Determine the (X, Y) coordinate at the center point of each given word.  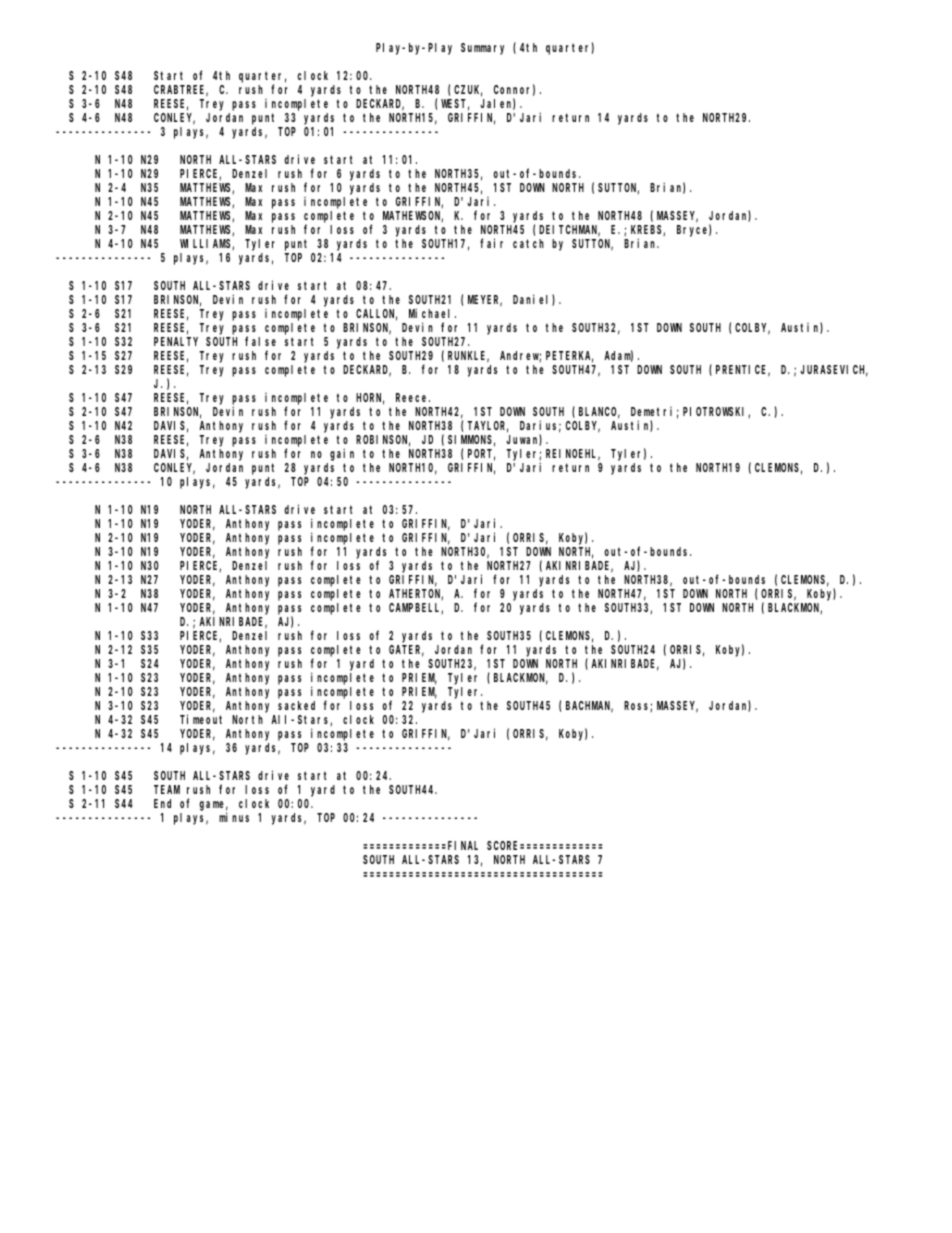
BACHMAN (589, 707)
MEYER (485, 301)
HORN (370, 399)
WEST (455, 105)
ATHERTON (416, 594)
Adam (618, 356)
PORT (481, 455)
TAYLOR (487, 427)
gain (342, 454)
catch (528, 243)
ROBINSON (383, 441)
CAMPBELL (416, 608)
